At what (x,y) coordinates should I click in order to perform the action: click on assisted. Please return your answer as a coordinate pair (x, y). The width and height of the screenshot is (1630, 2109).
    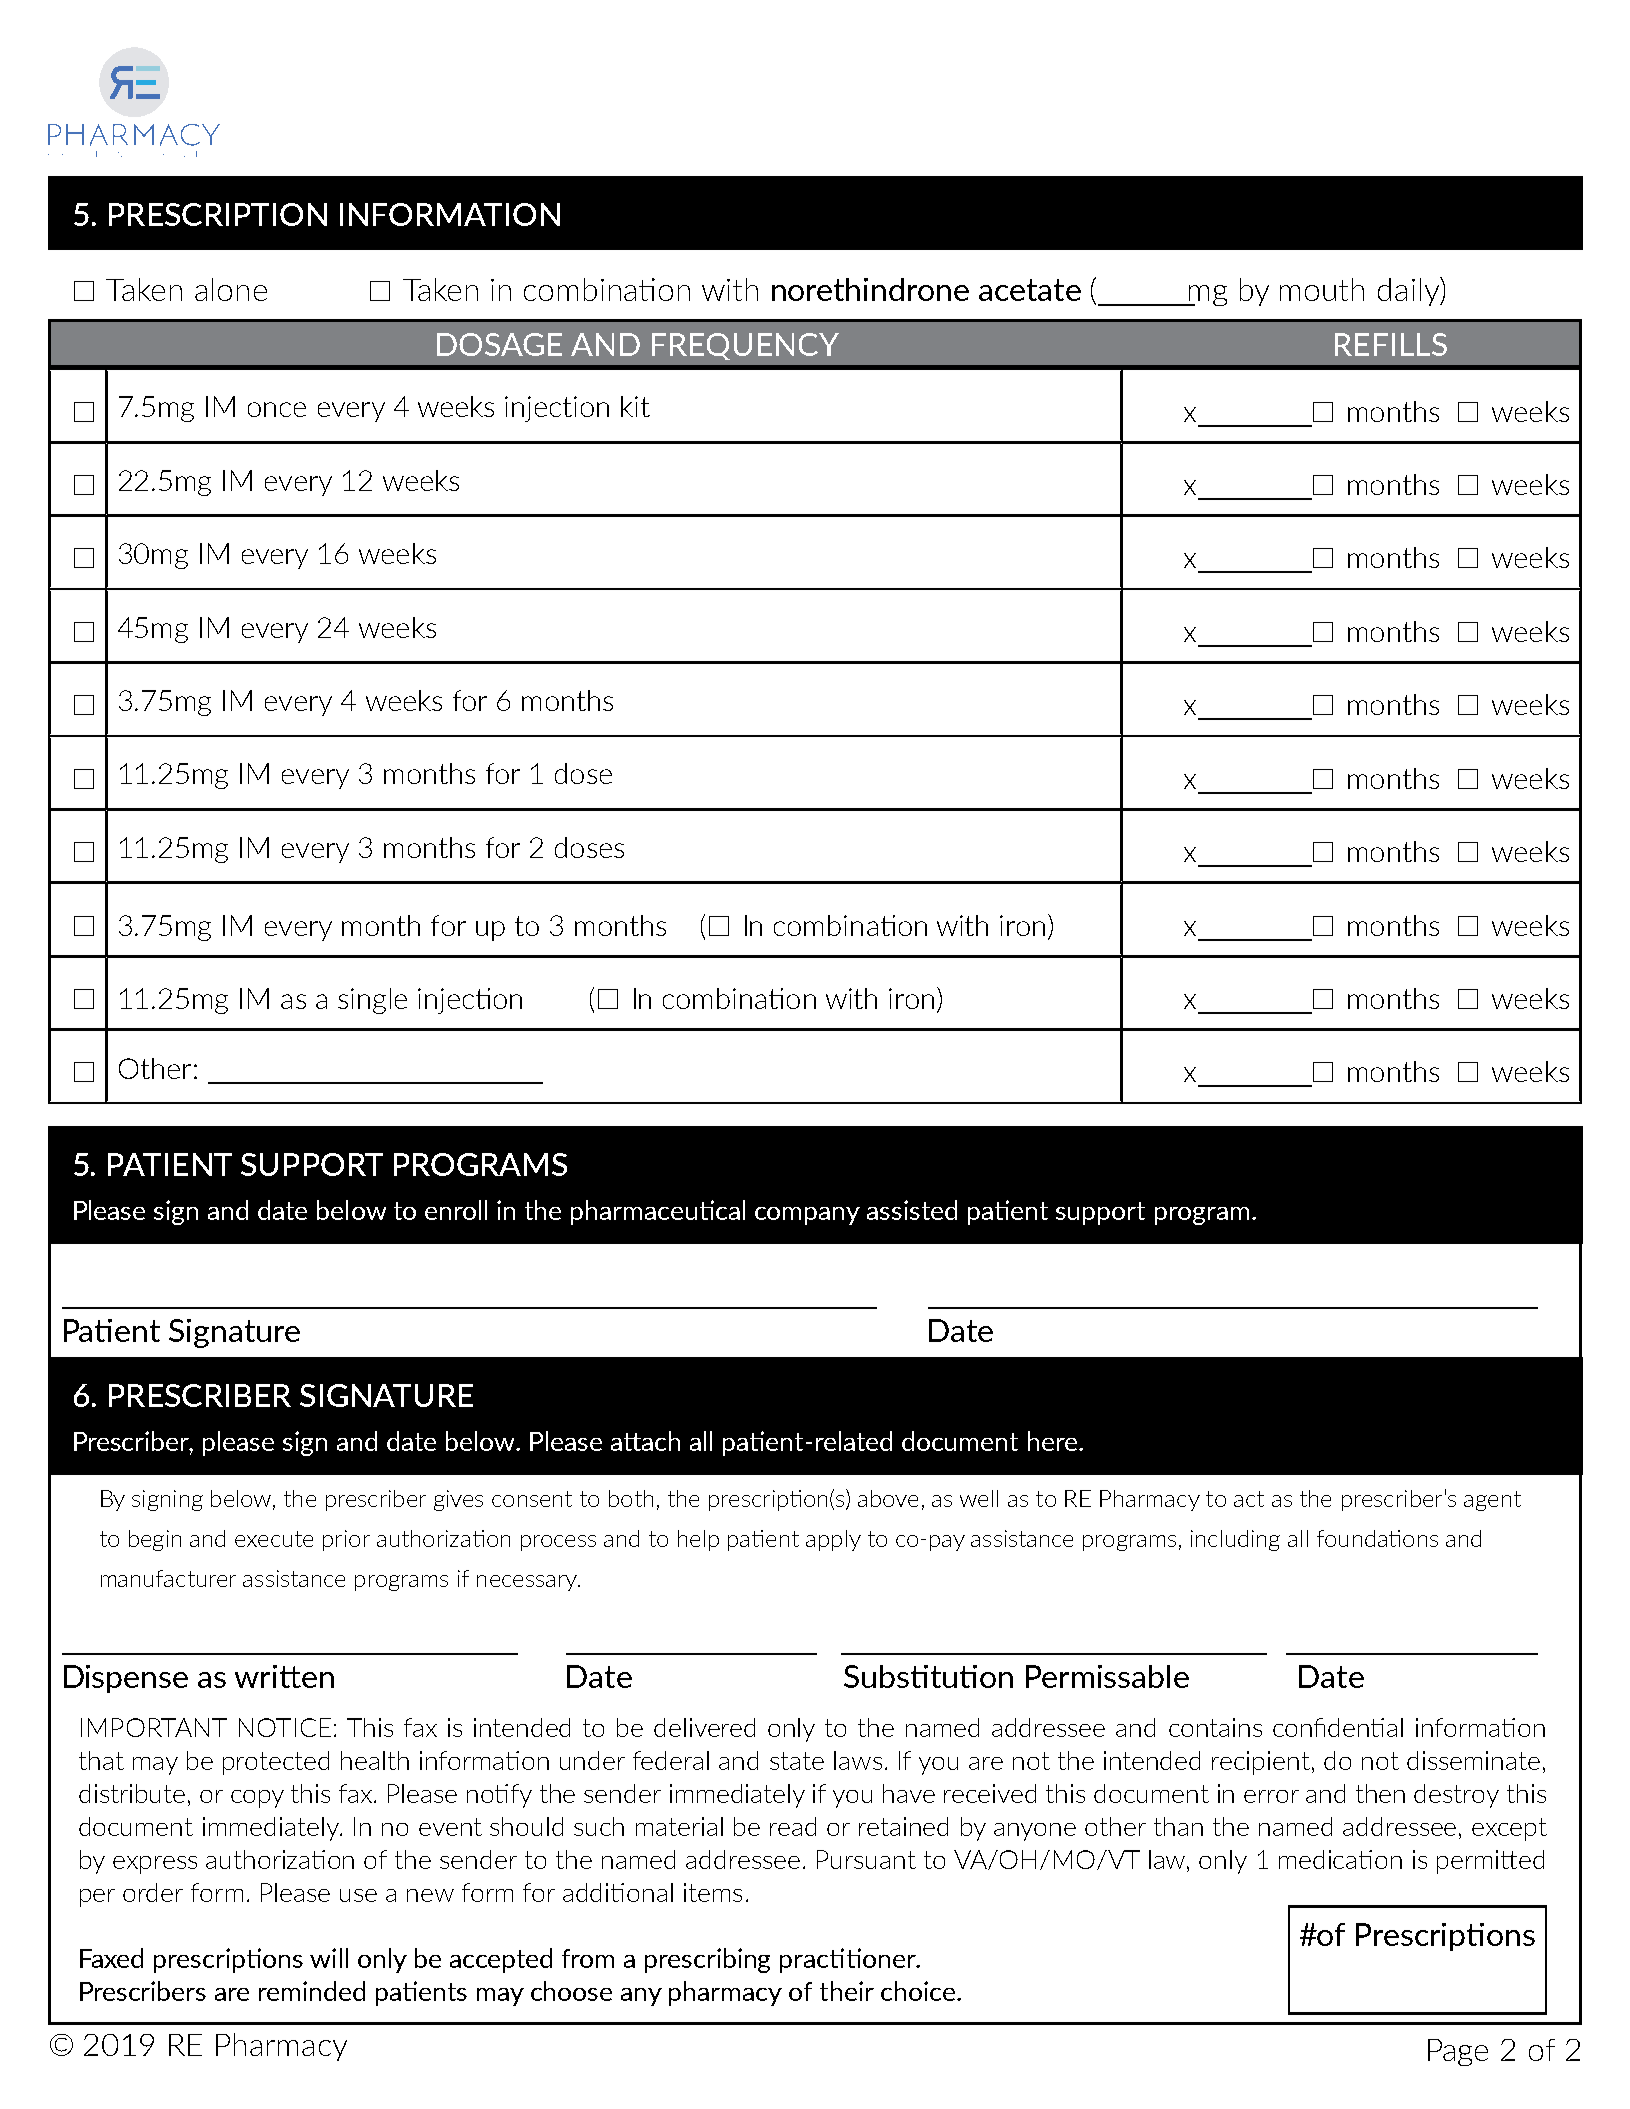
    Looking at the image, I should click on (912, 1210).
